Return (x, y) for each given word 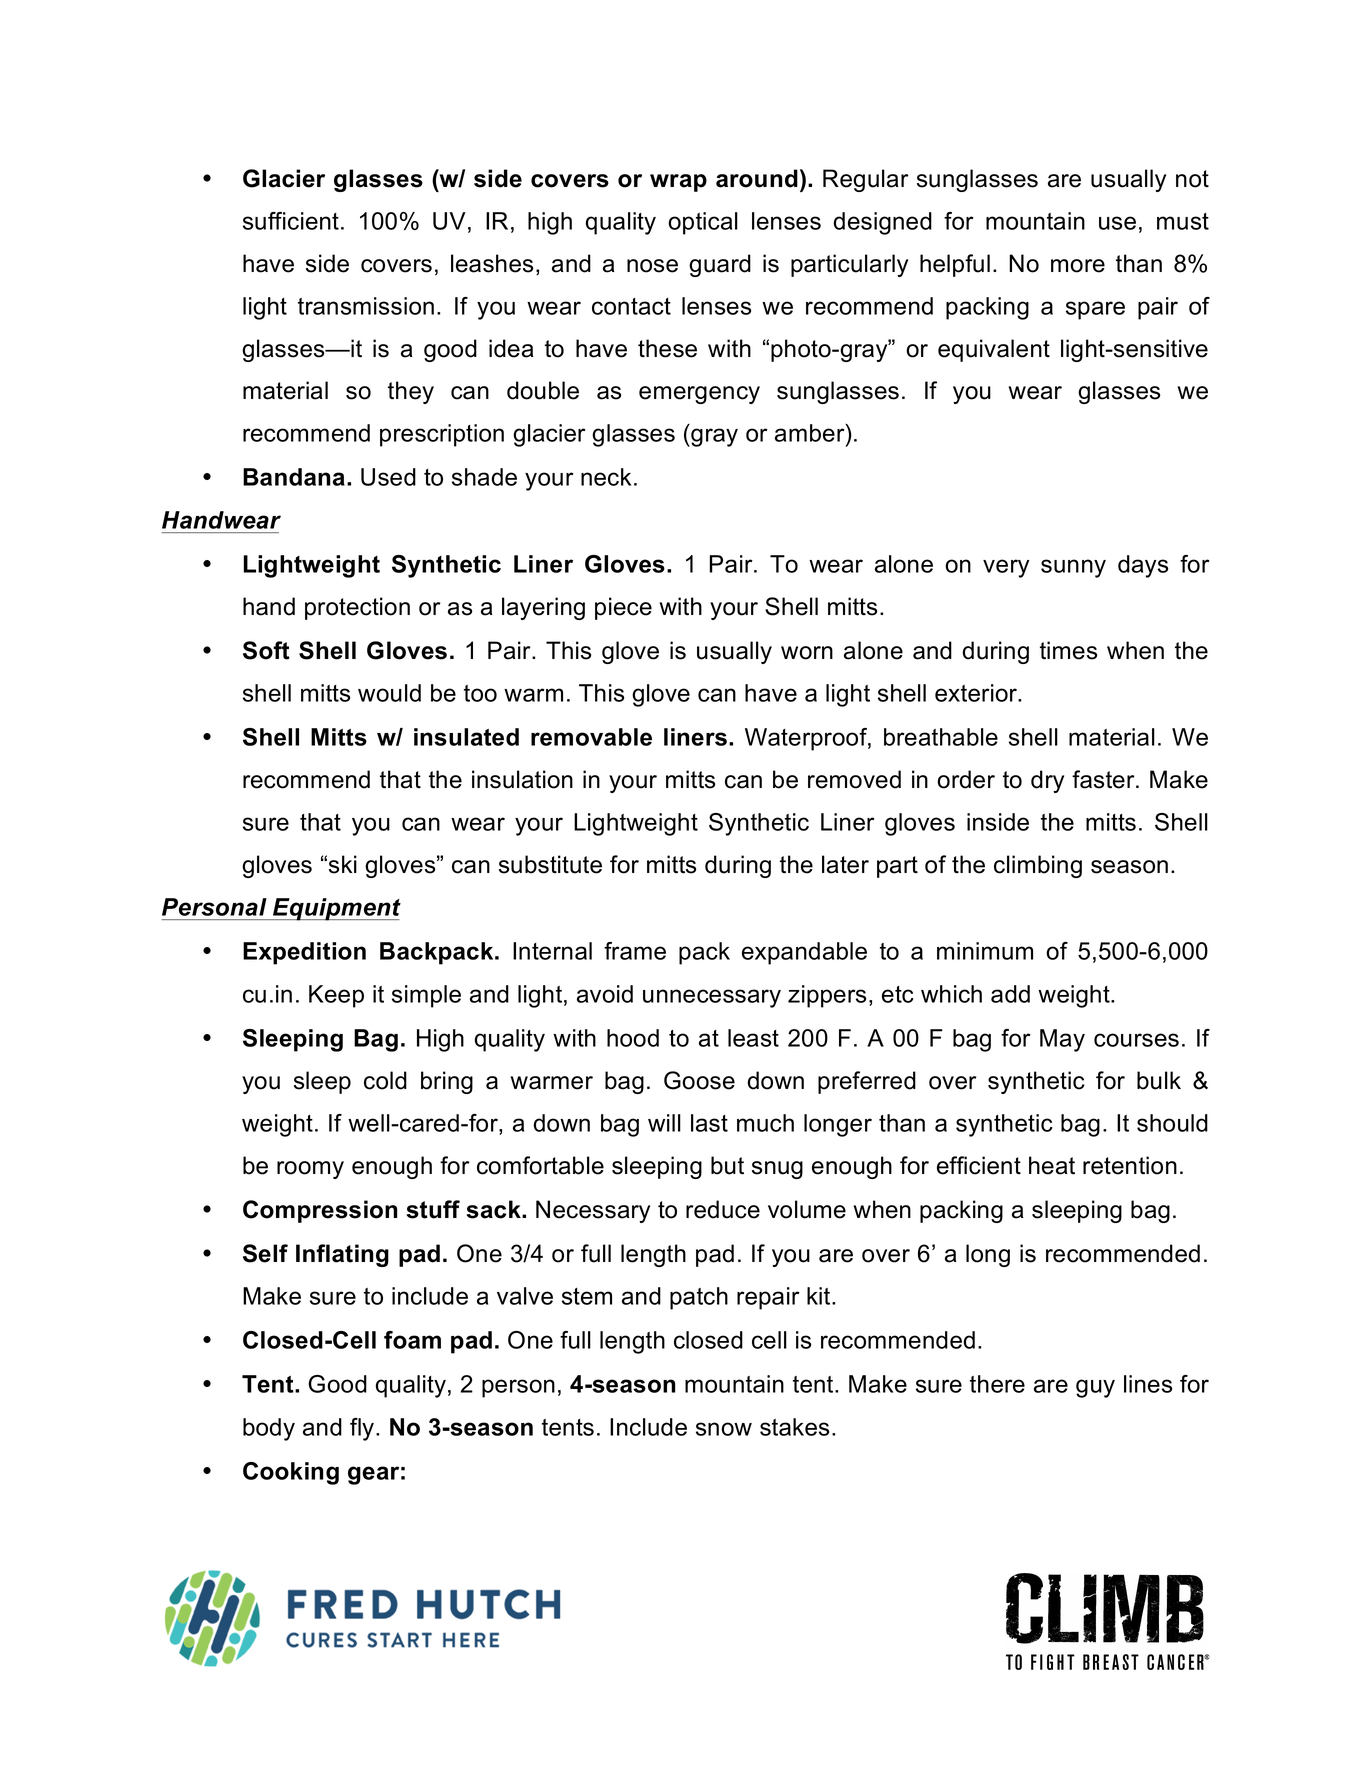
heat (1052, 1165)
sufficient (291, 221)
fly (363, 1429)
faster (1104, 779)
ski (343, 864)
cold (385, 1080)
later (845, 864)
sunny (1073, 568)
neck (606, 477)
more (1078, 266)
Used (388, 477)
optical (703, 223)
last (709, 1123)
